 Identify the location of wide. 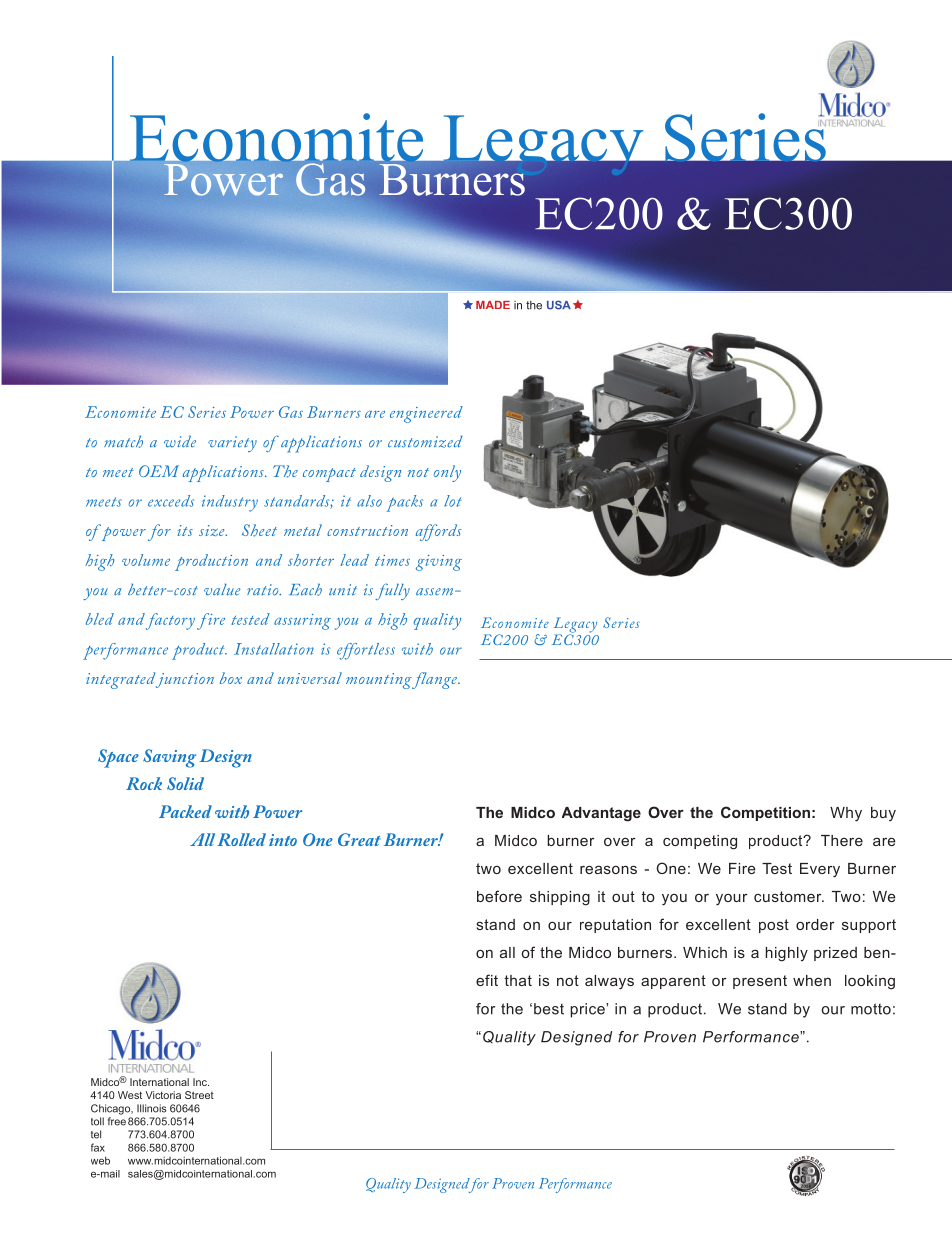
(180, 442).
